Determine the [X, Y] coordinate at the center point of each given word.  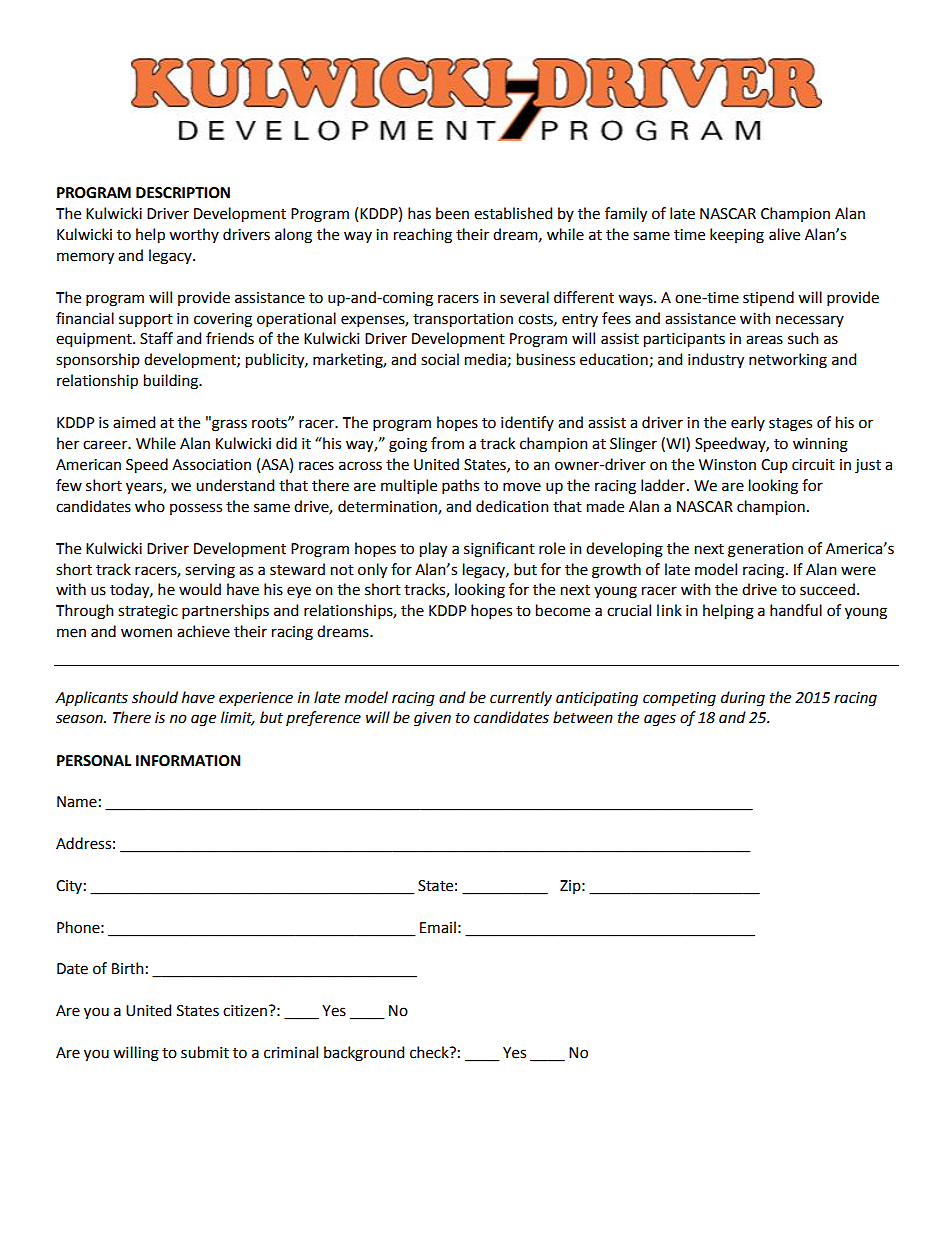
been [452, 213]
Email [438, 927]
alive [784, 234]
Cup [774, 466]
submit [205, 1052]
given [432, 719]
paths [460, 486]
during [743, 699]
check [430, 1052]
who [150, 506]
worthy [194, 235]
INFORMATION [188, 761]
